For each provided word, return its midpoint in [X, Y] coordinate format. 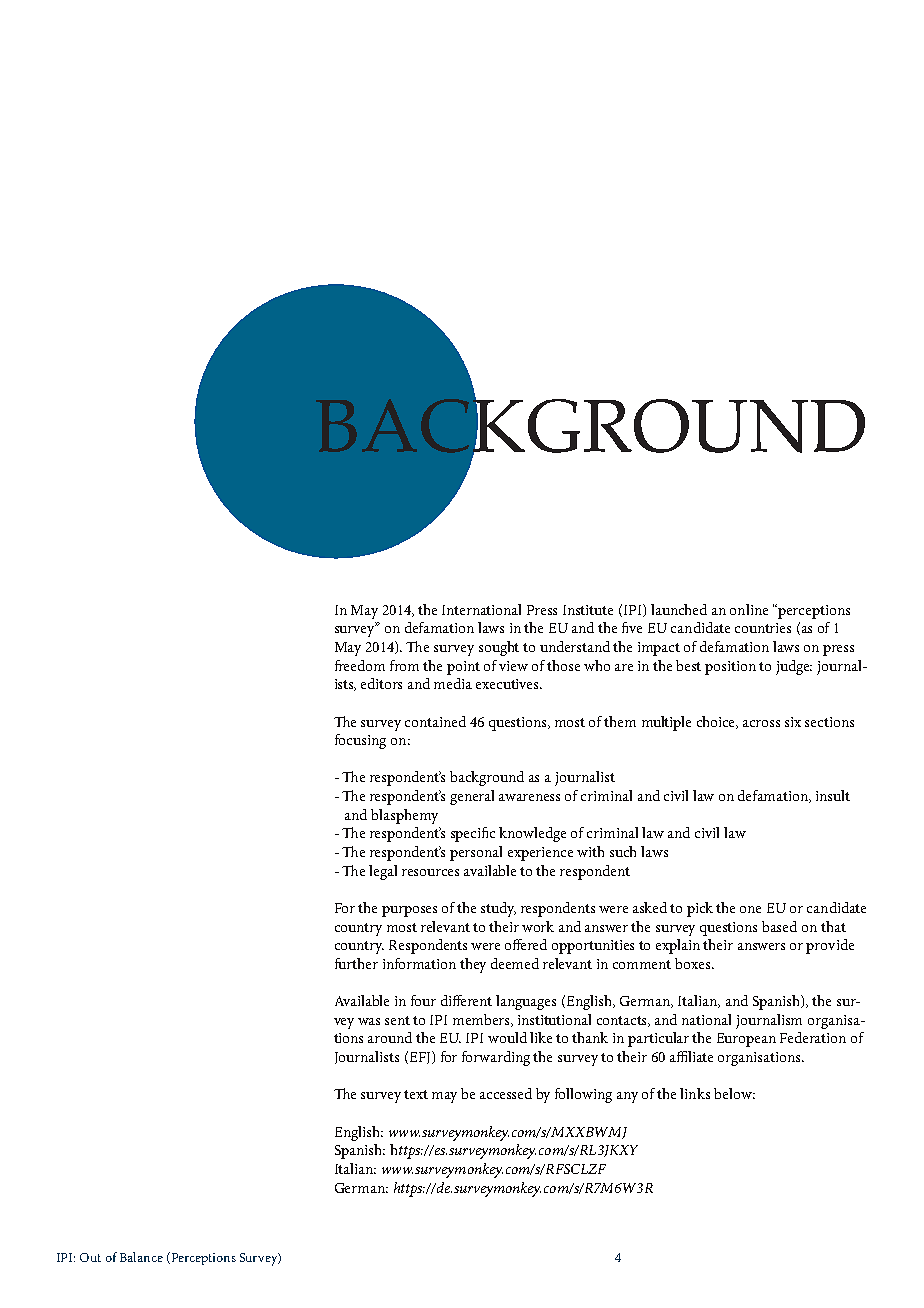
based [779, 926]
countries [763, 628]
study [498, 909]
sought [499, 648]
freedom [360, 665]
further [356, 963]
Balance [141, 1257]
